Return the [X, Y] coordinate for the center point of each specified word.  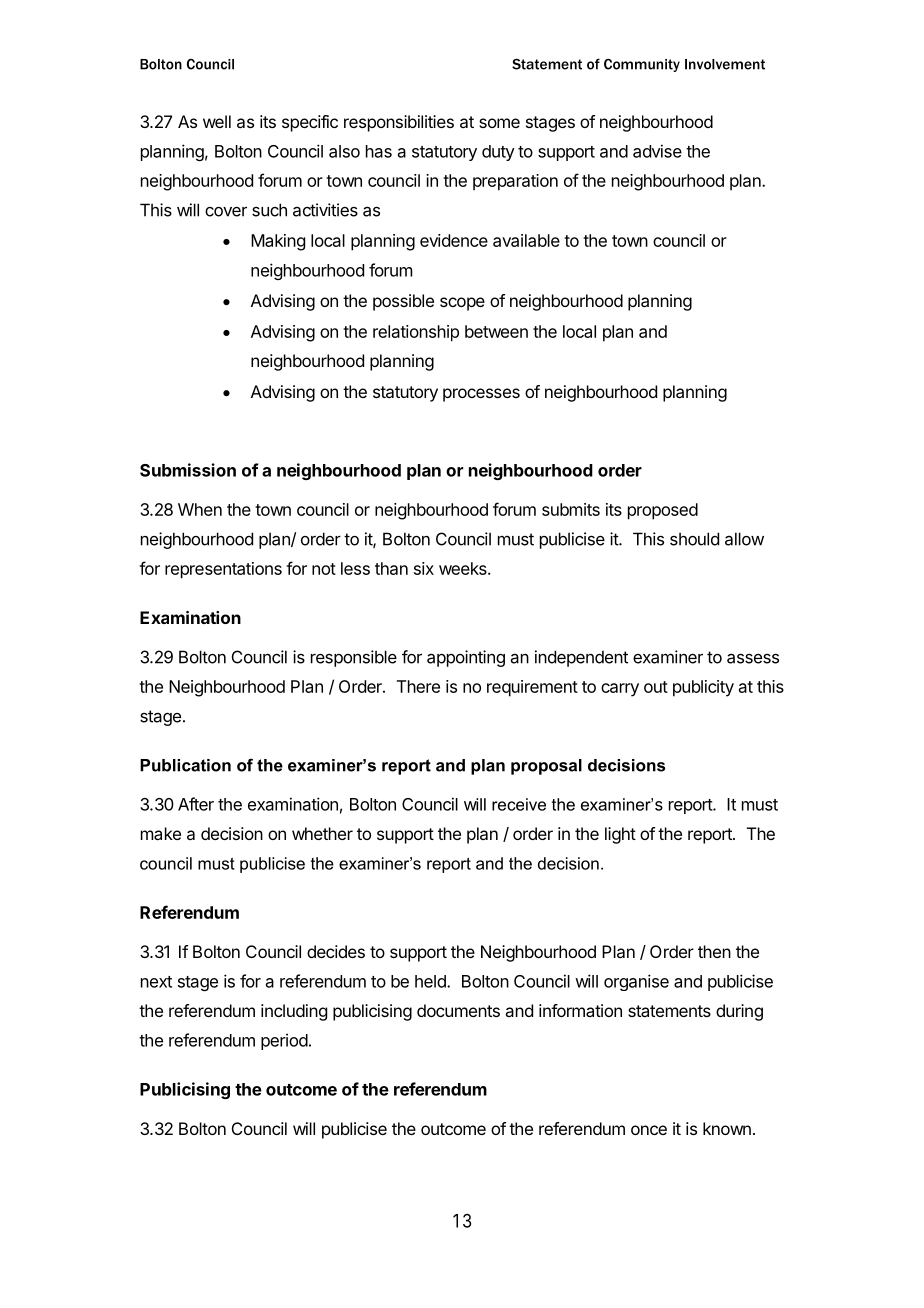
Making [278, 242]
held [431, 981]
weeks [464, 568]
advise [657, 151]
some [499, 123]
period [284, 1041]
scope [462, 304]
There [418, 686]
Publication [185, 765]
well [217, 121]
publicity [703, 688]
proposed [663, 511]
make [161, 833]
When [200, 509]
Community [642, 65]
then [714, 951]
